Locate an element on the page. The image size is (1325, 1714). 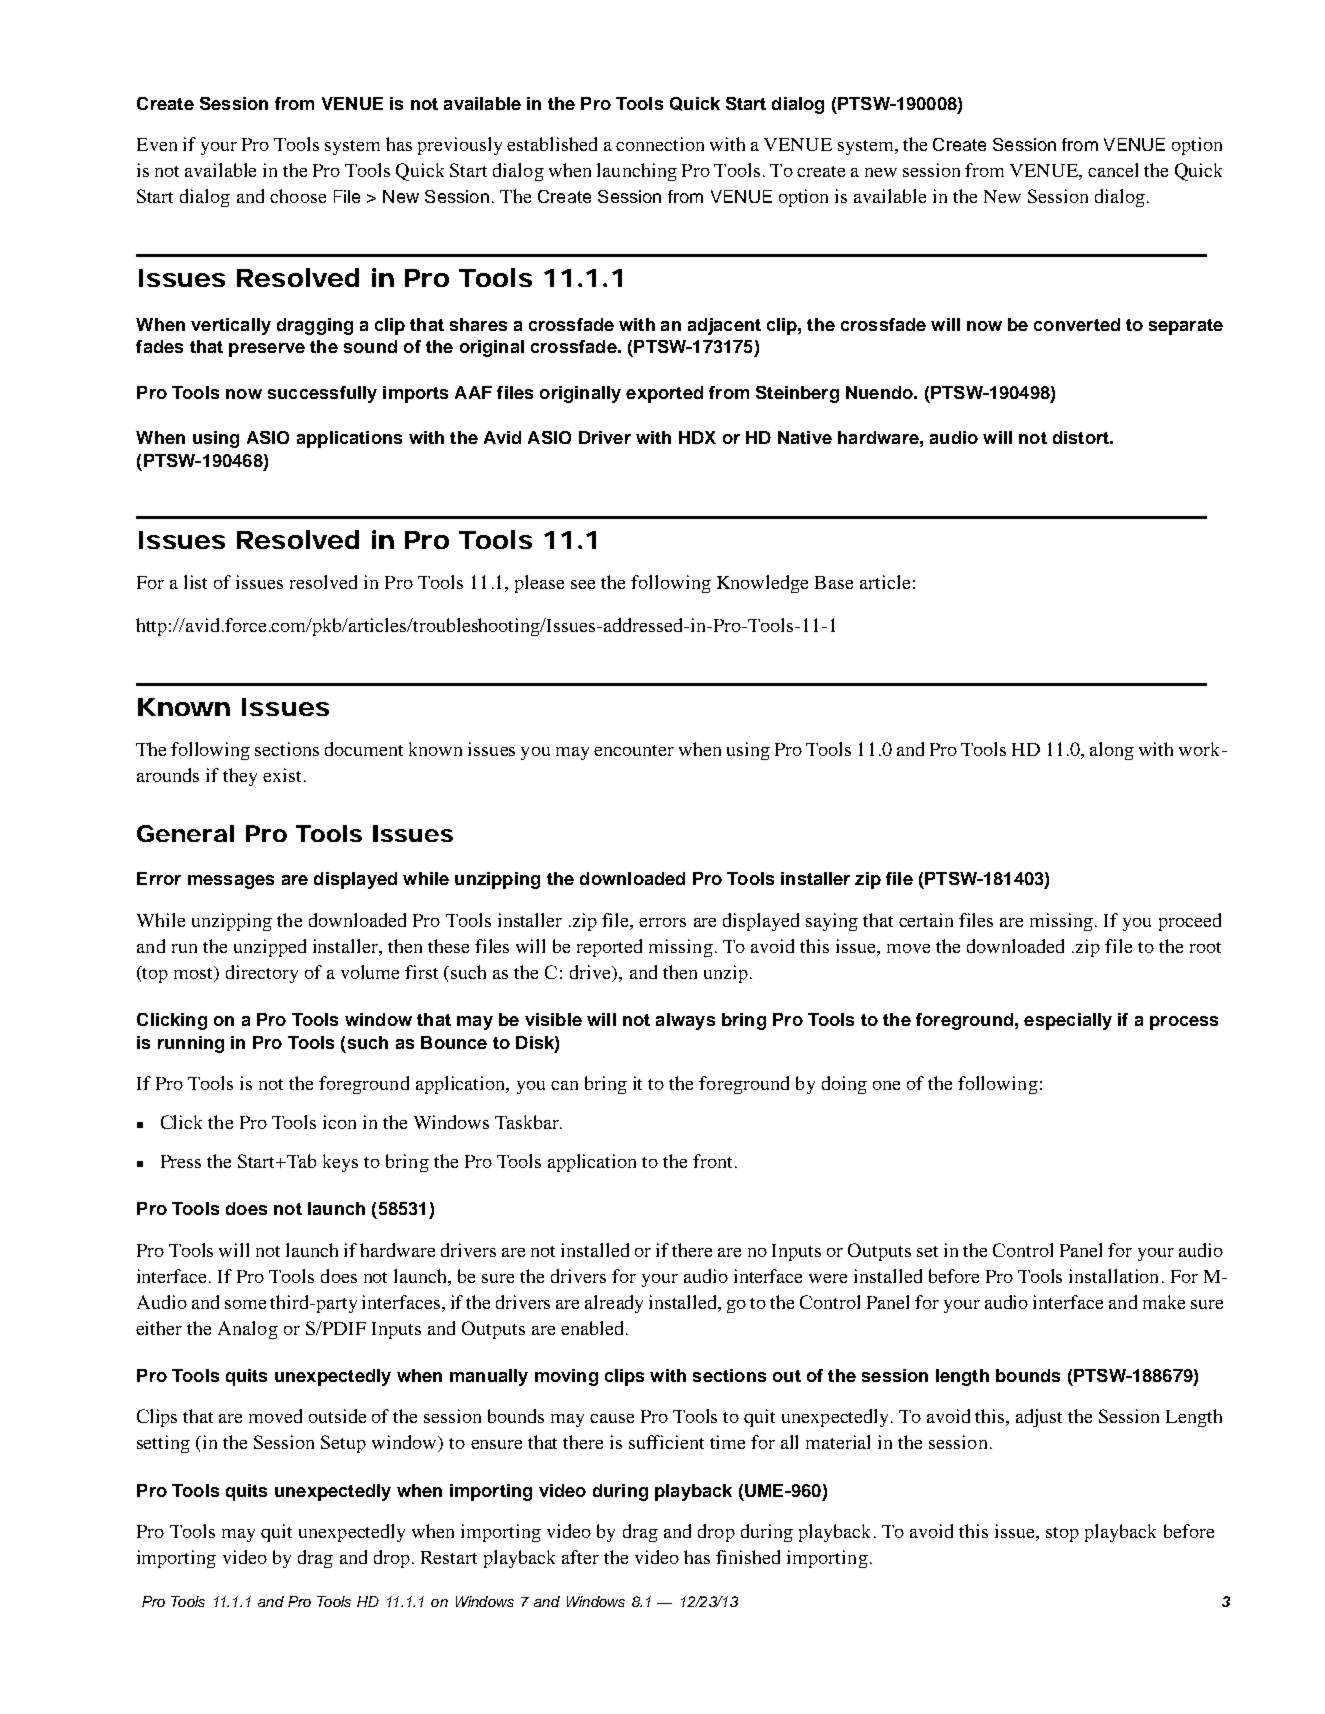
connection is located at coordinates (660, 144).
